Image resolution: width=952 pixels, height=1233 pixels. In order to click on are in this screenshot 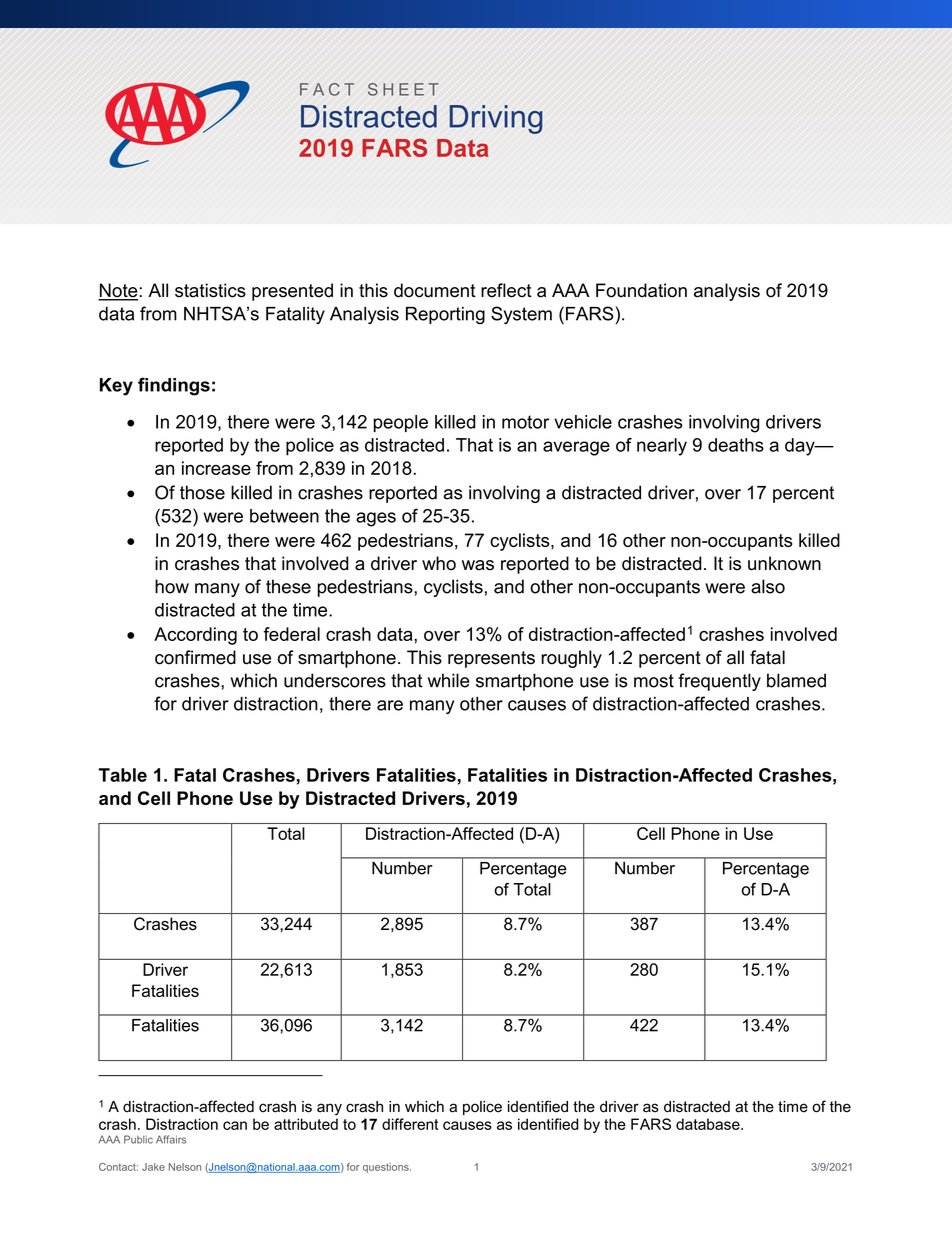, I will do `click(390, 705)`.
